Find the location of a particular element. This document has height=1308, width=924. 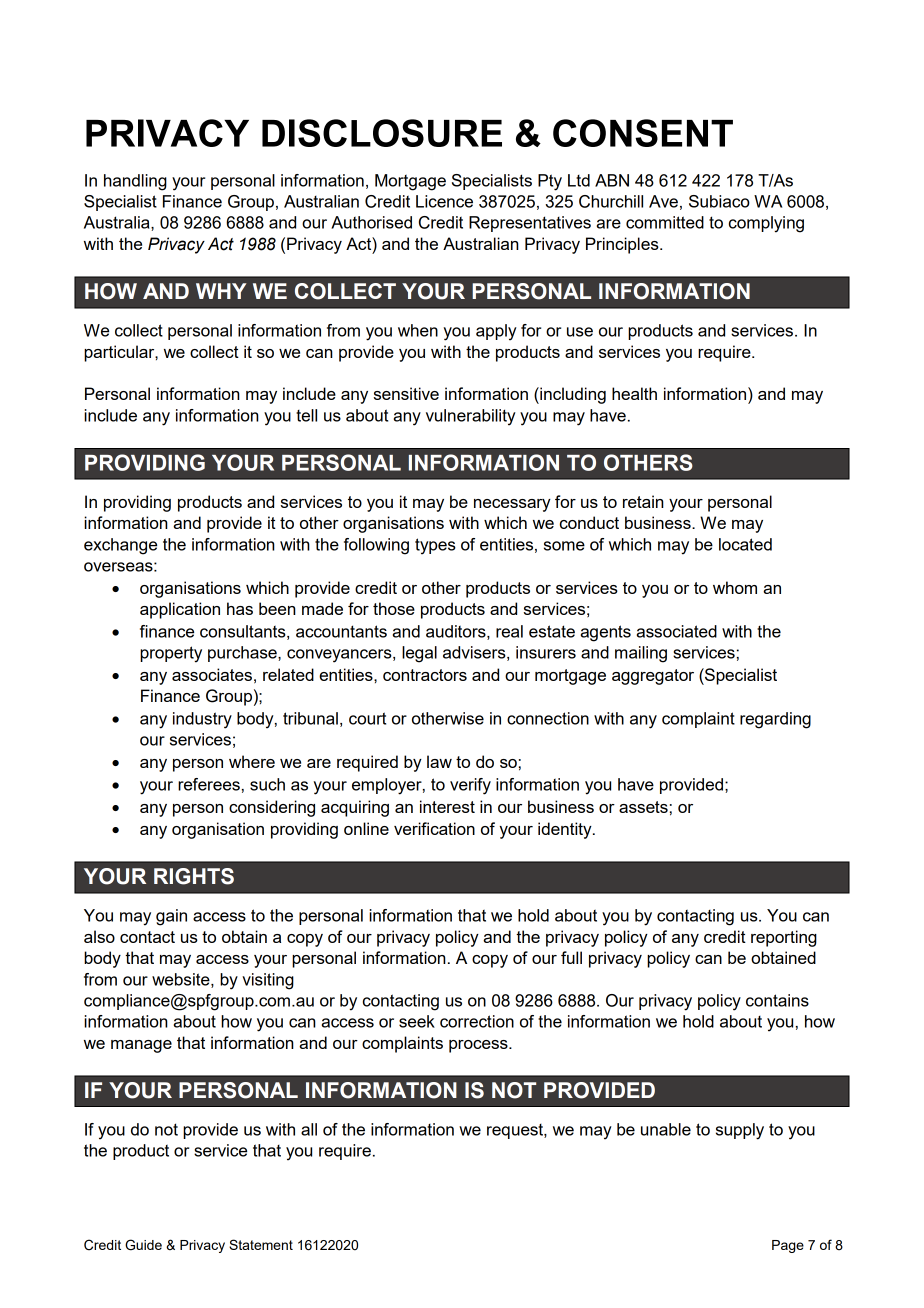

manage is located at coordinates (141, 1046).
